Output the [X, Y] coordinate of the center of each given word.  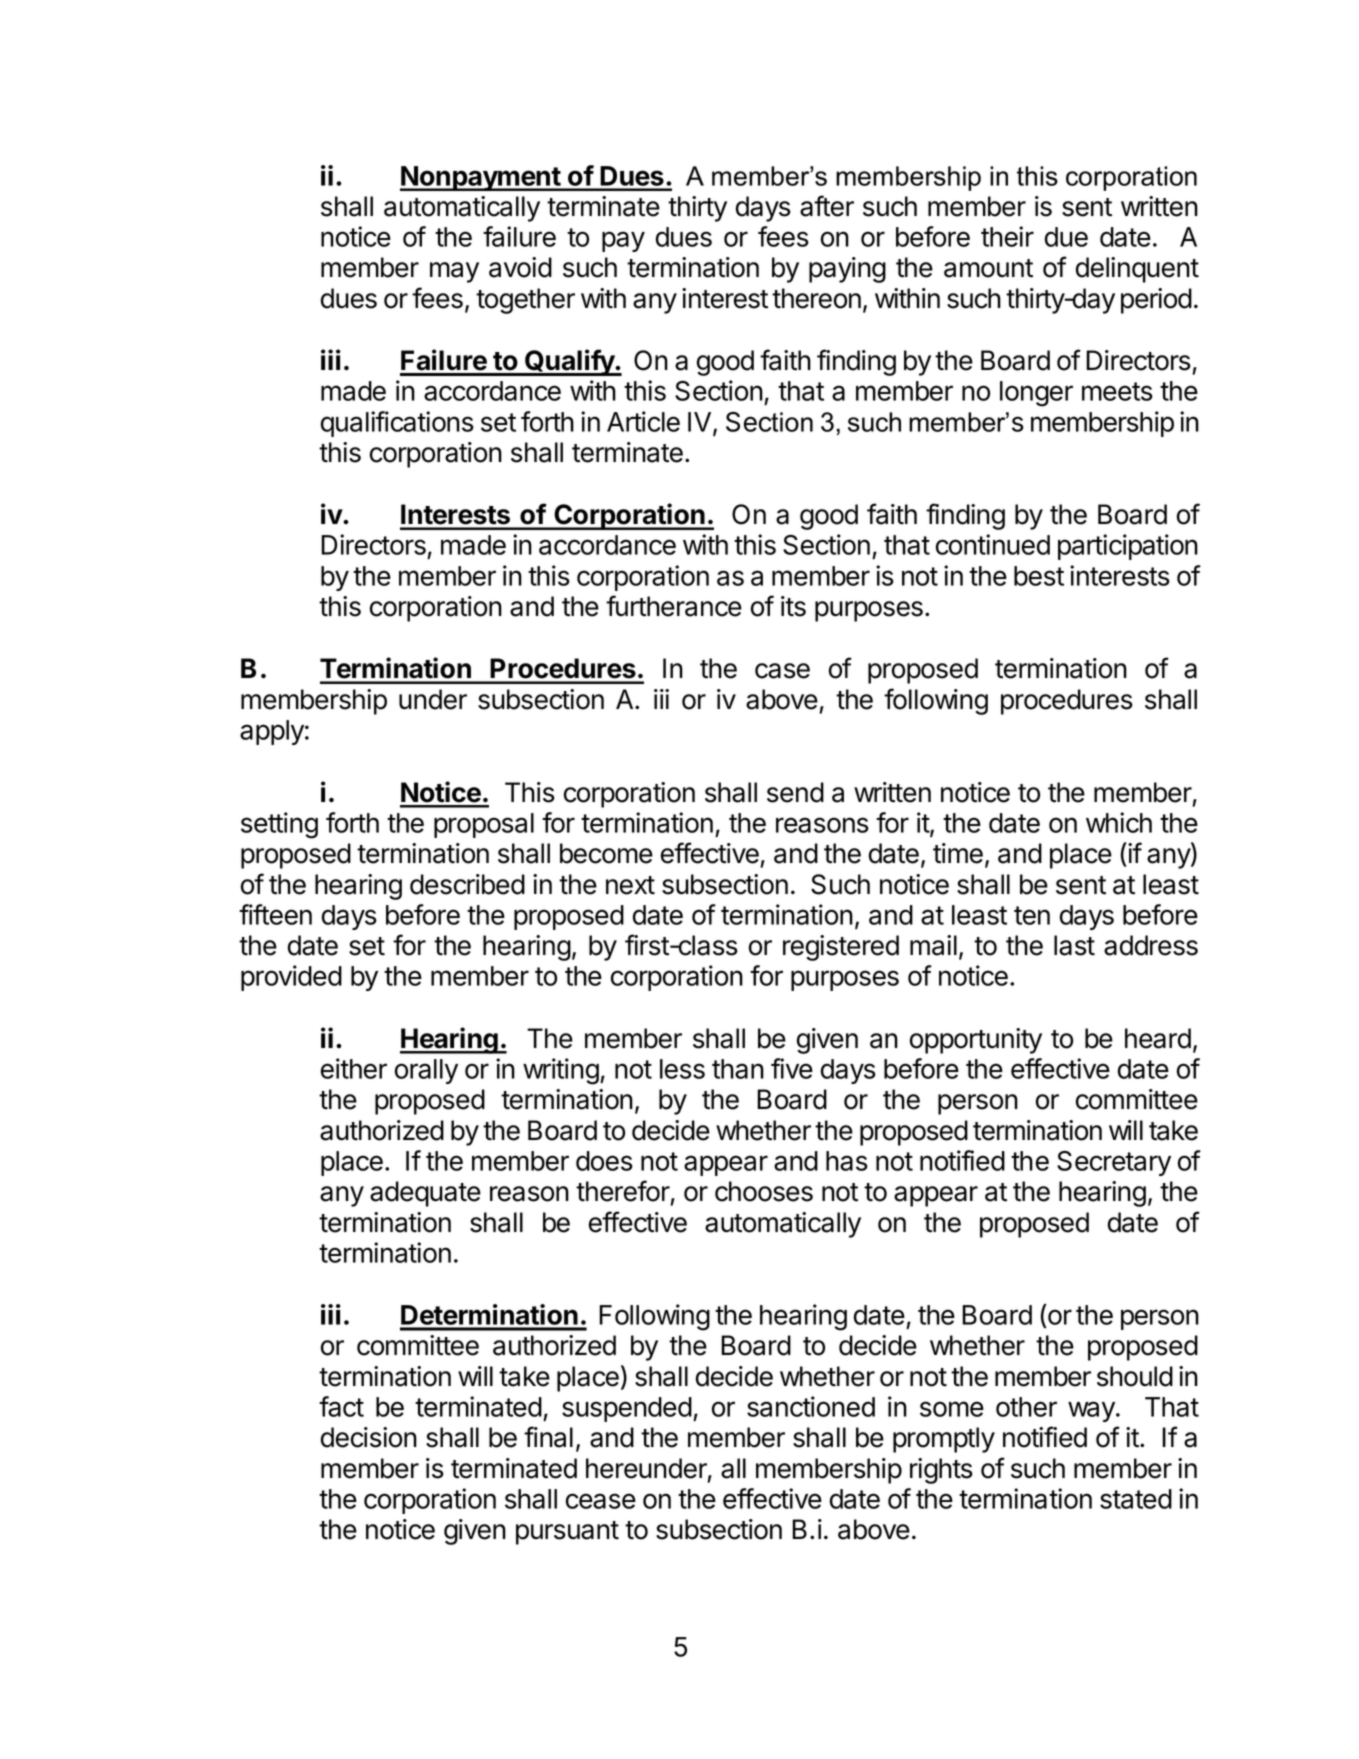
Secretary [1114, 1163]
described [467, 884]
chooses [764, 1191]
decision [369, 1437]
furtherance [674, 606]
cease [601, 1501]
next [630, 885]
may [454, 272]
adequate [425, 1194]
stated [1136, 1499]
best [1039, 576]
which [1119, 822]
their [1007, 236]
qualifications [397, 424]
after [827, 206]
